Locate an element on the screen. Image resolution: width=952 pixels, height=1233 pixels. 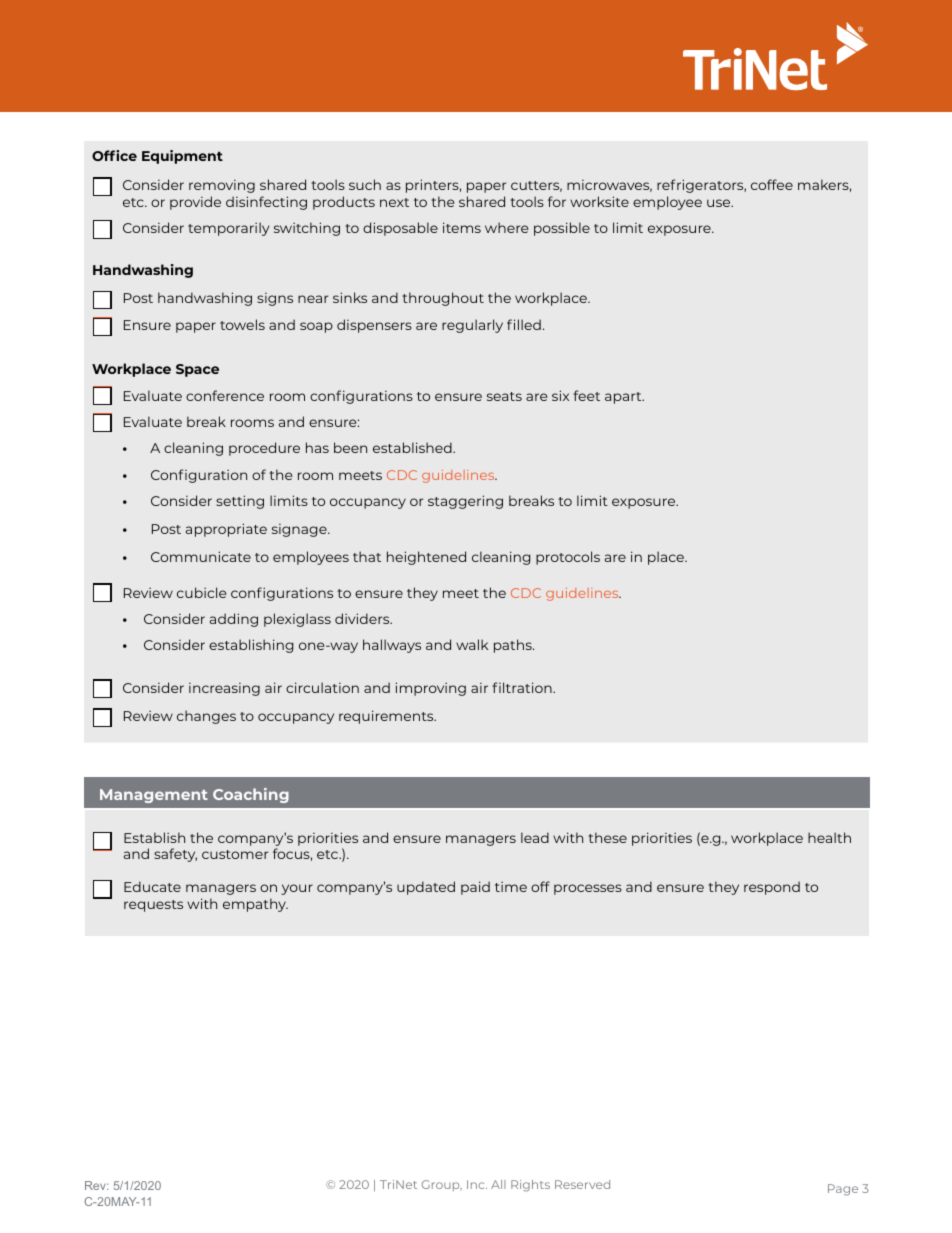
removing is located at coordinates (222, 186).
